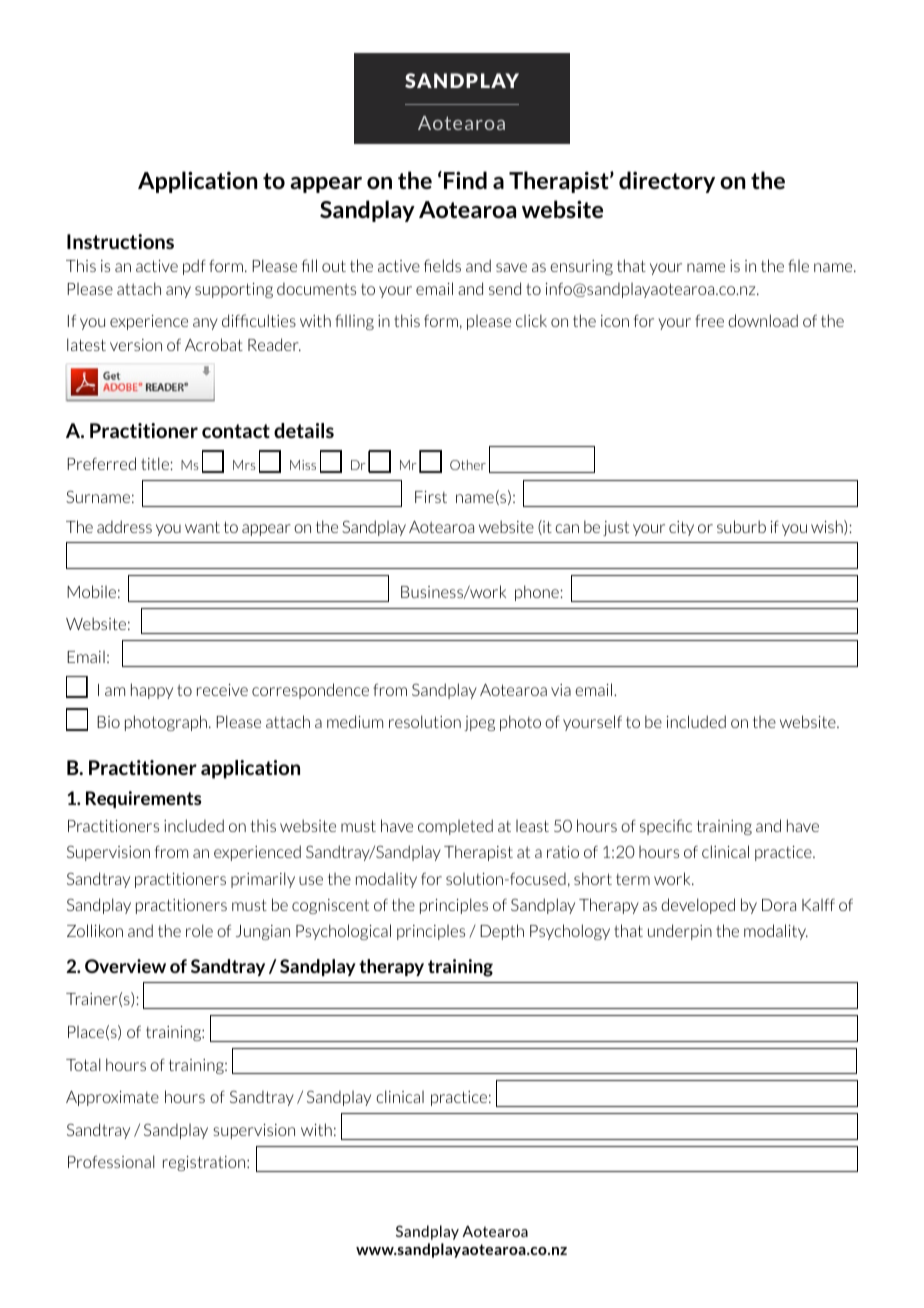 This image has height=1308, width=924. I want to click on Instructions, so click(120, 241).
